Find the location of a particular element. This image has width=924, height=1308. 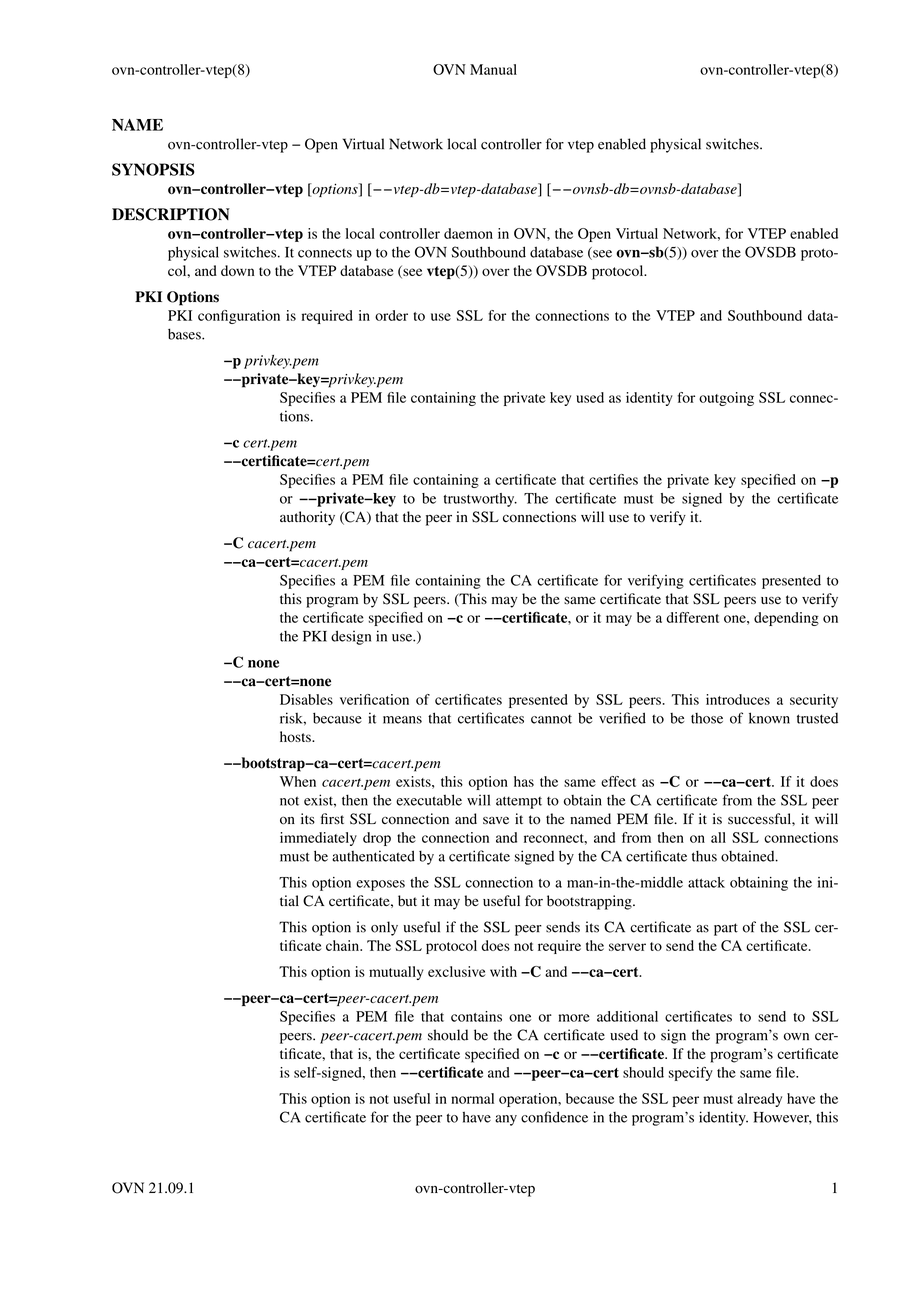

trustworthy is located at coordinates (480, 500).
